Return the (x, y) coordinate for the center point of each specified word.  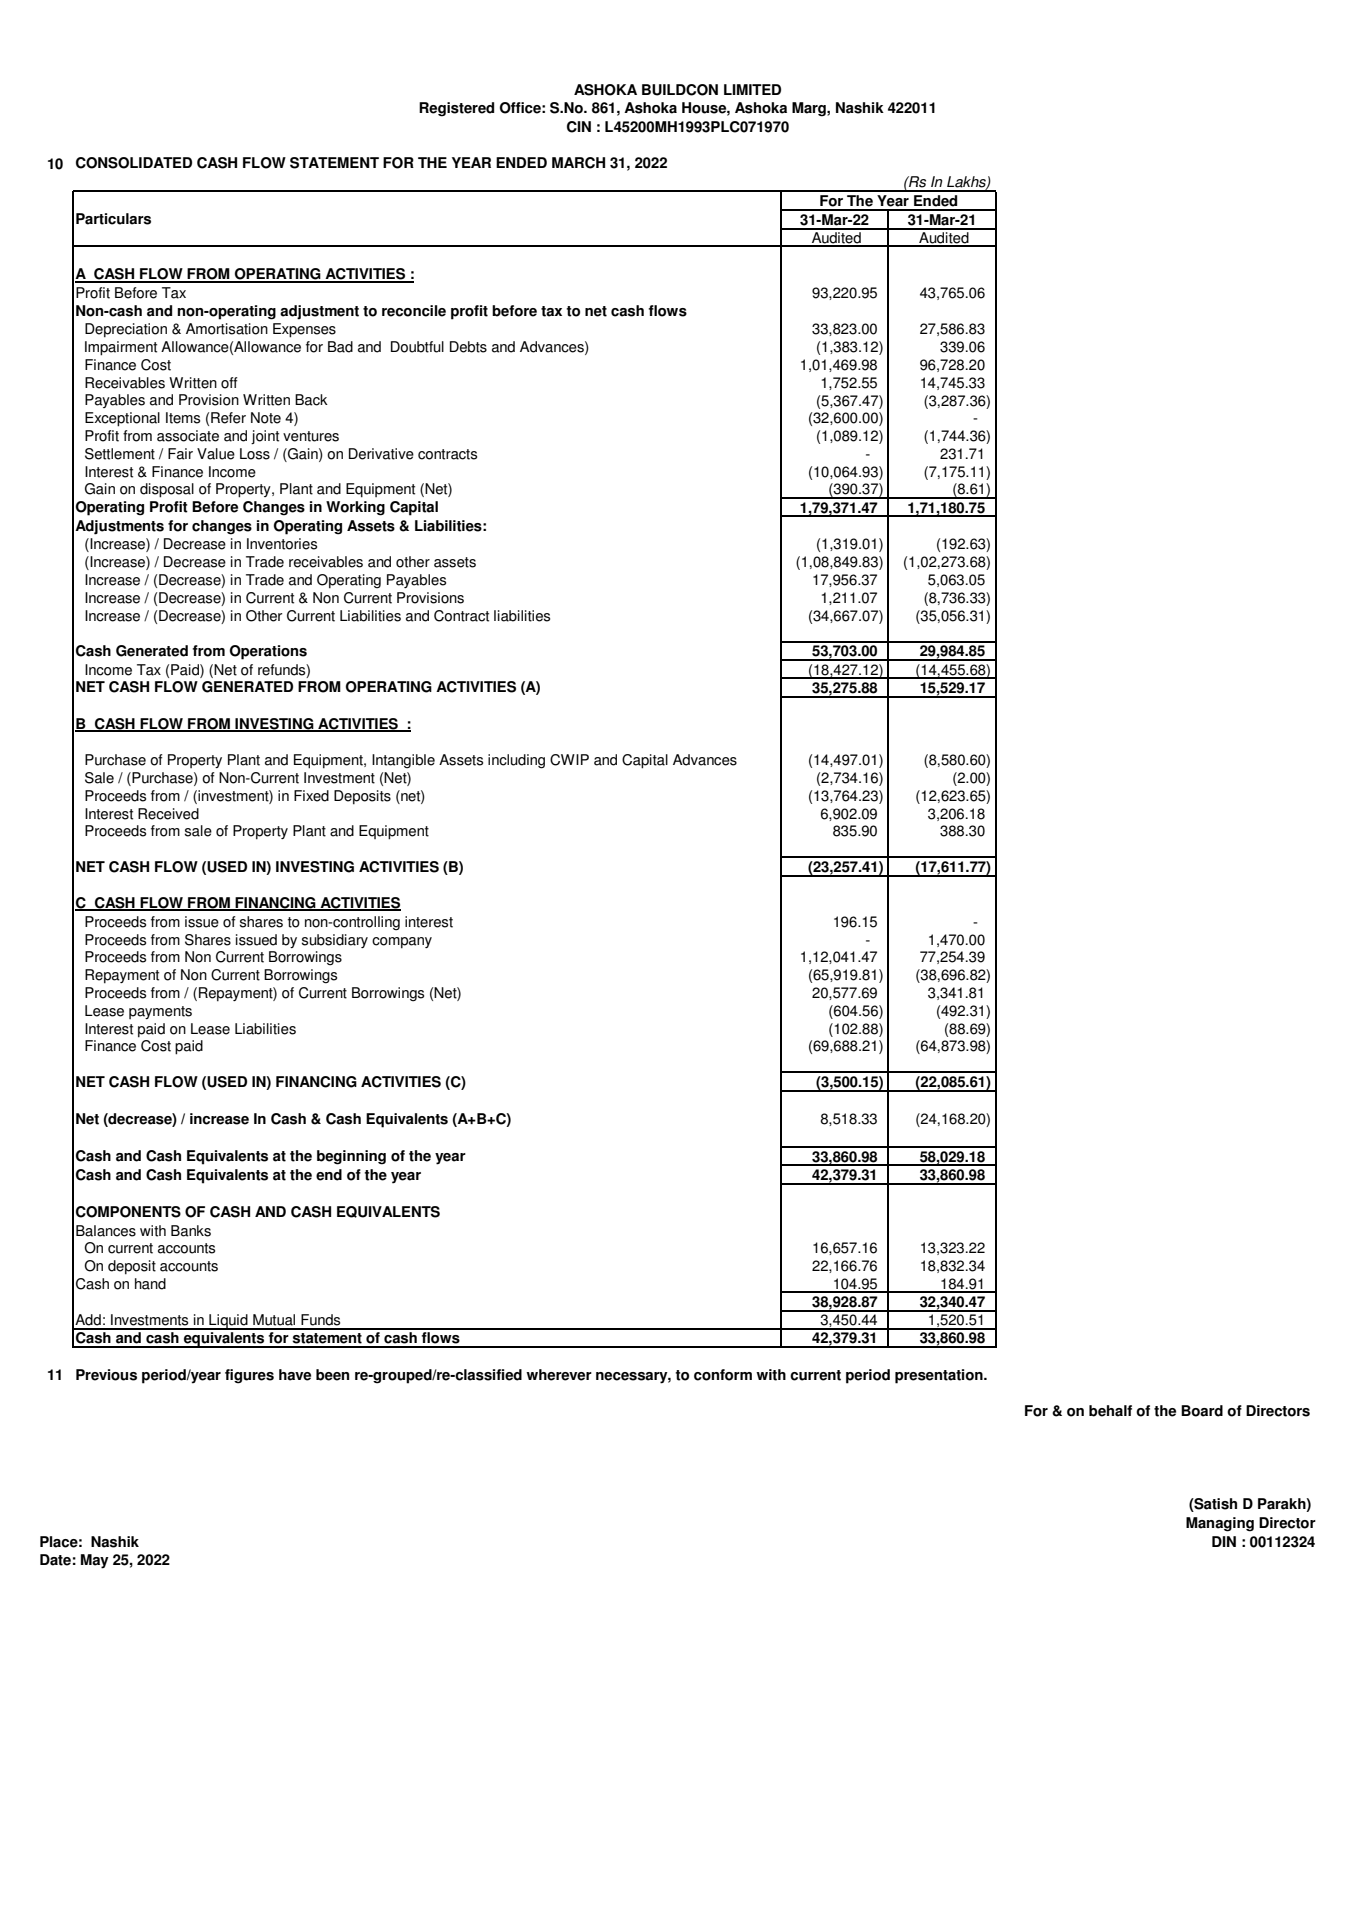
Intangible (403, 761)
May (95, 1561)
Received (168, 814)
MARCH (578, 163)
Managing (1220, 1524)
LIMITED (752, 89)
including (516, 761)
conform (723, 1375)
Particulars (113, 219)
